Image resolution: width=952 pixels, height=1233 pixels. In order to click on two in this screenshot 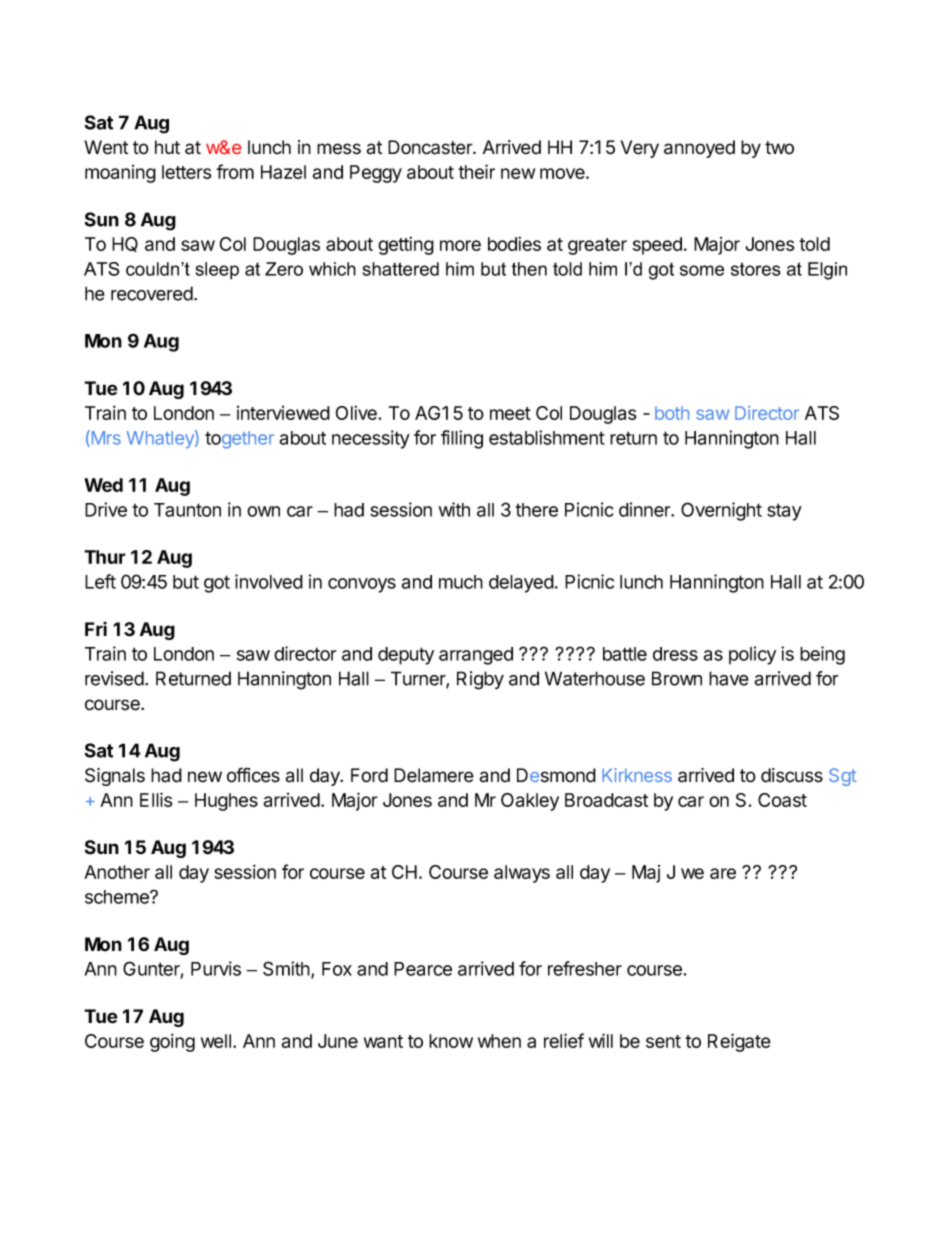, I will do `click(779, 148)`.
